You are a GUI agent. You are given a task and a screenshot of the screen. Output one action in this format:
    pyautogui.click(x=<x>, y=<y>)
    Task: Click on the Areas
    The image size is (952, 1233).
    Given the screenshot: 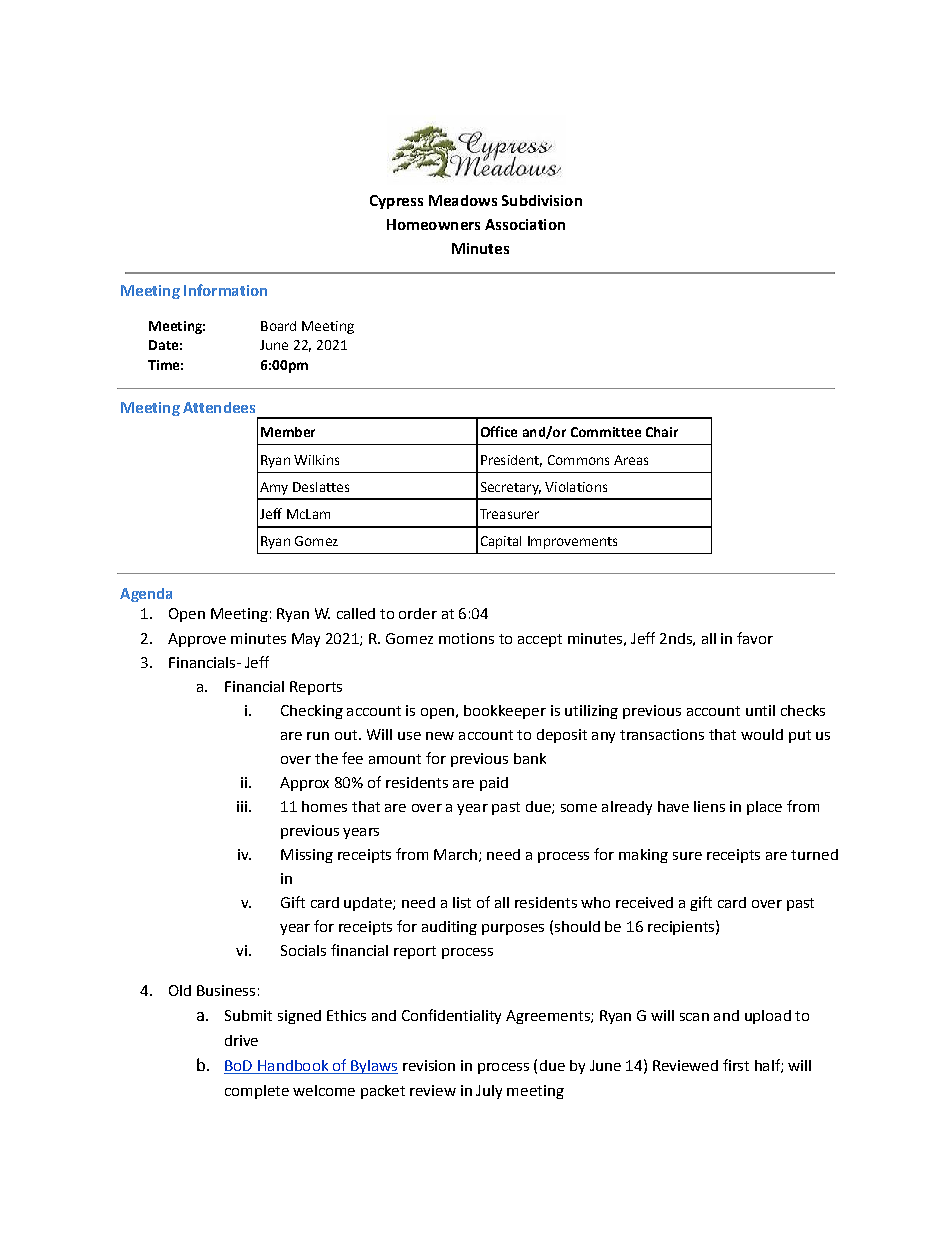 What is the action you would take?
    pyautogui.click(x=631, y=460)
